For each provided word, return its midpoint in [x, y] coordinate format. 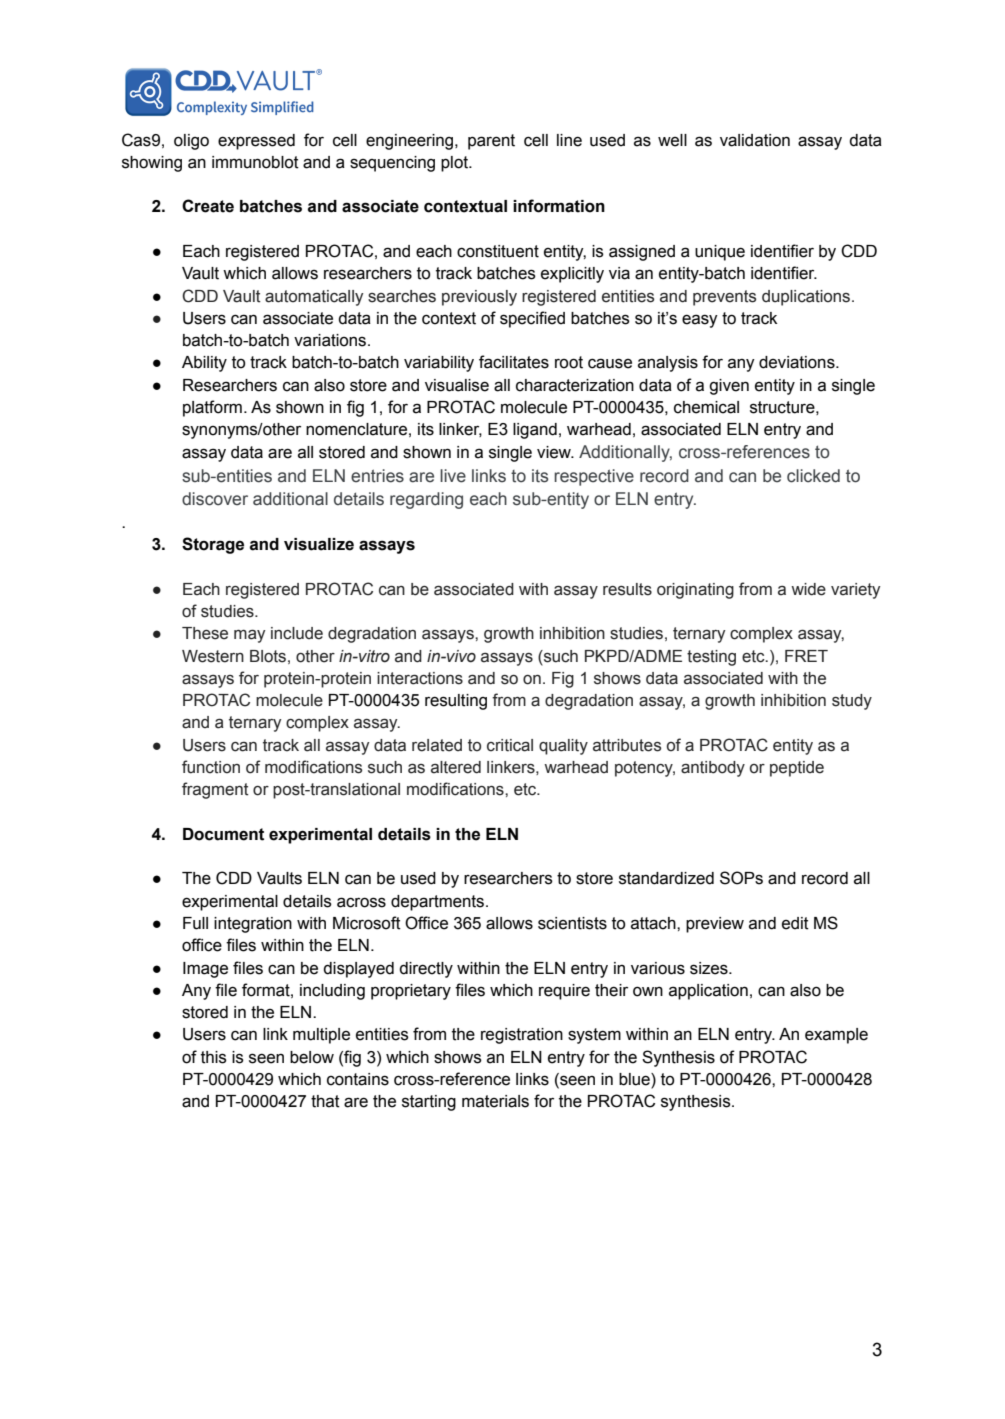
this [214, 1057]
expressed [256, 142]
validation [755, 140]
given [729, 387]
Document [223, 834]
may [249, 636]
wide [808, 589]
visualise [457, 385]
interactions [420, 678]
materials [495, 1101]
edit [795, 923]
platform [212, 408]
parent [491, 142]
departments [439, 903]
